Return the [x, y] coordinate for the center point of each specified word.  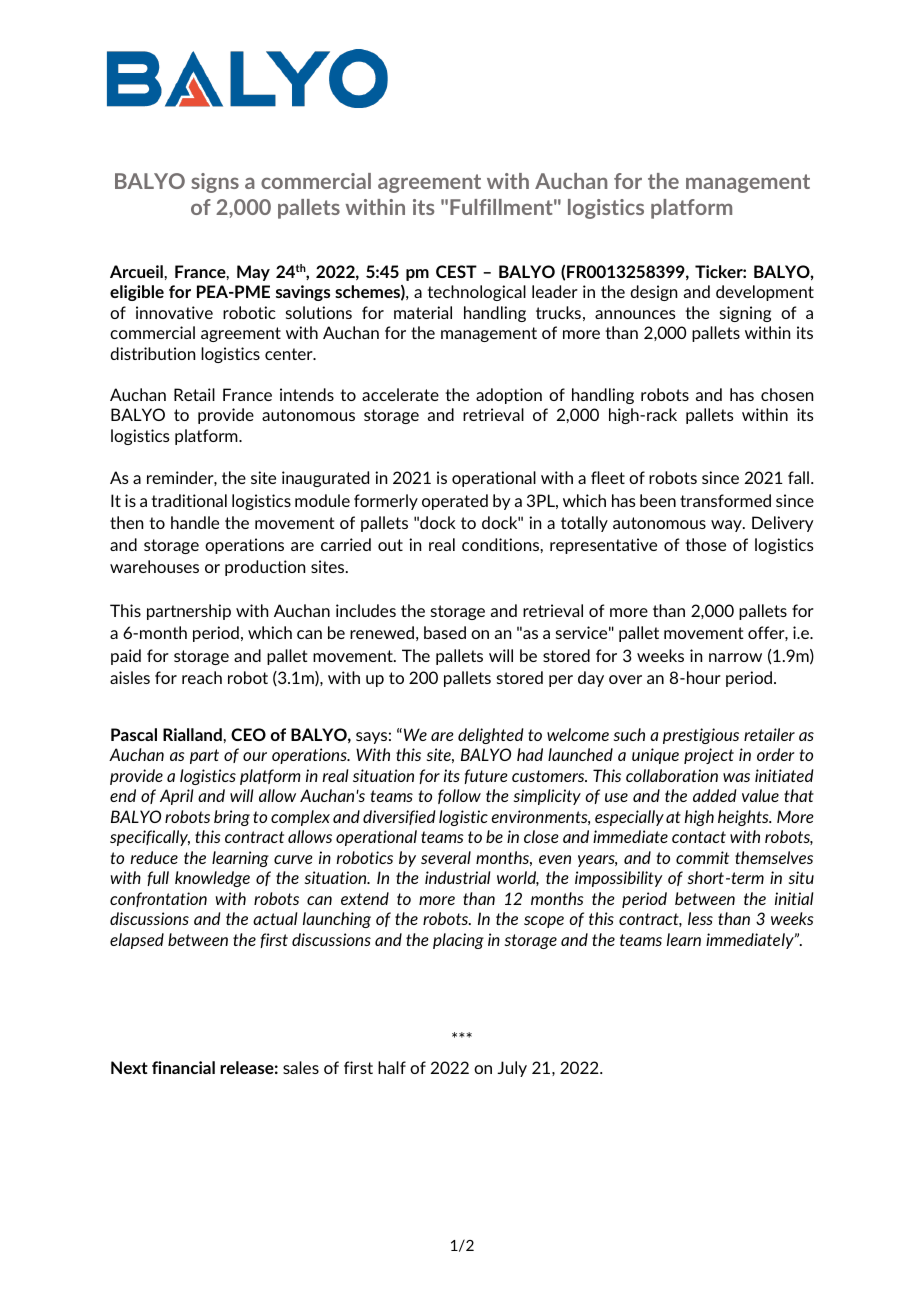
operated [455, 502]
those [705, 544]
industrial [457, 877]
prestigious [701, 736]
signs [215, 183]
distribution [152, 353]
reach [202, 677]
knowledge [212, 879]
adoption [509, 396]
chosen [787, 394]
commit [702, 857]
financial [183, 1067]
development [765, 293]
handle [195, 522]
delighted [490, 736]
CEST [456, 271]
